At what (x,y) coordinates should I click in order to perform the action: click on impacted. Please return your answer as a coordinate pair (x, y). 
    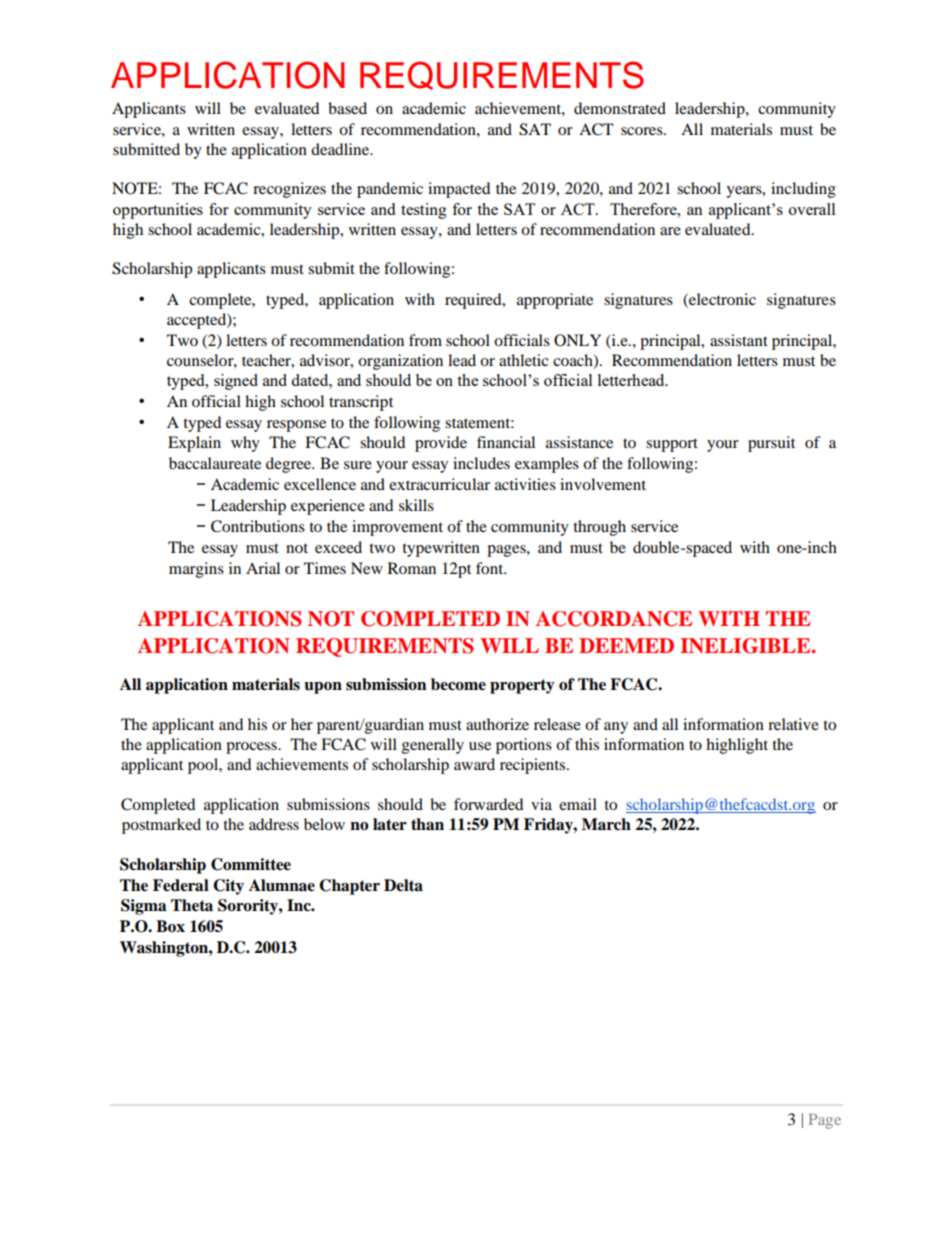
    Looking at the image, I should click on (459, 190).
